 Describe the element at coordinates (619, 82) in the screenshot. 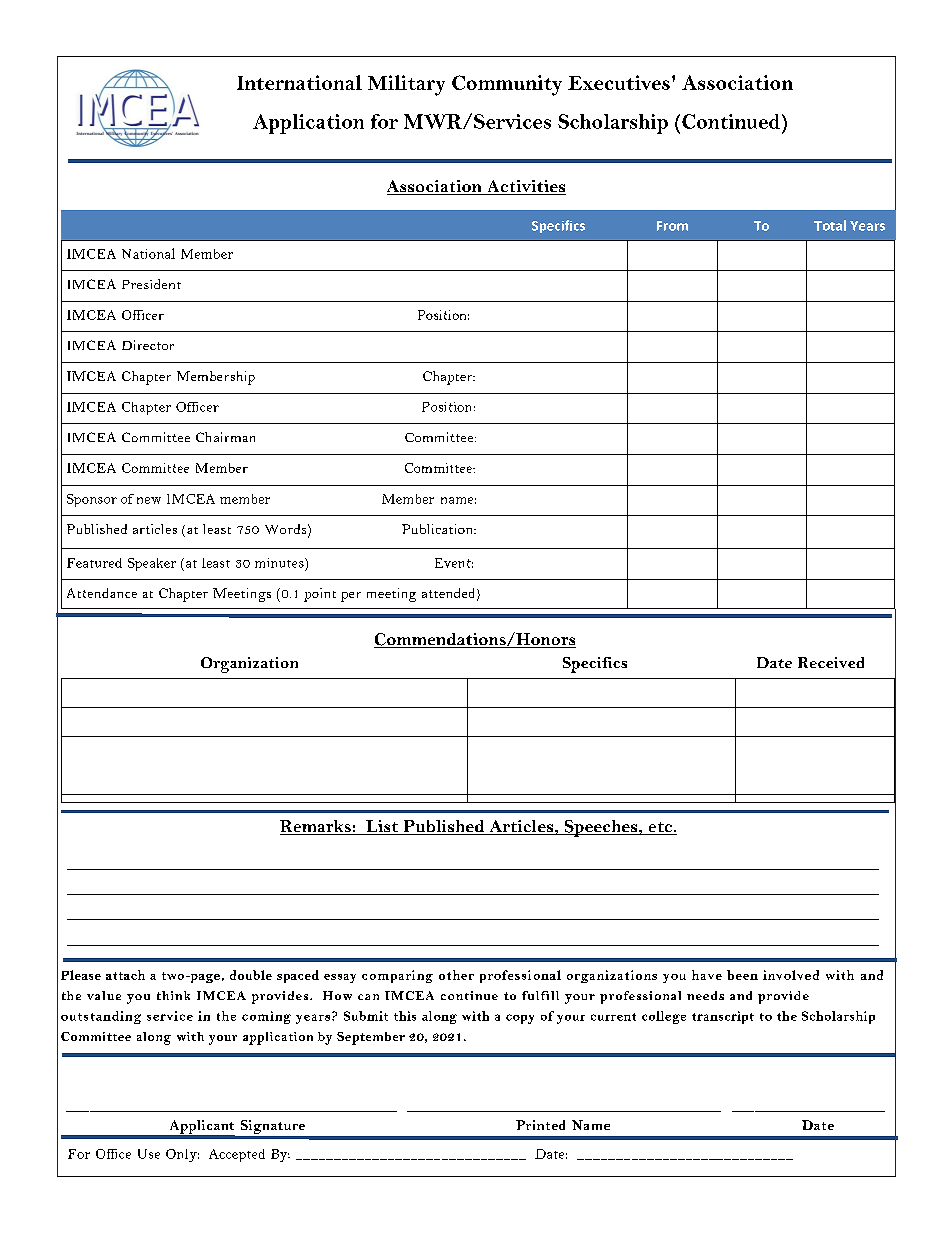

I see `Executives` at that location.
